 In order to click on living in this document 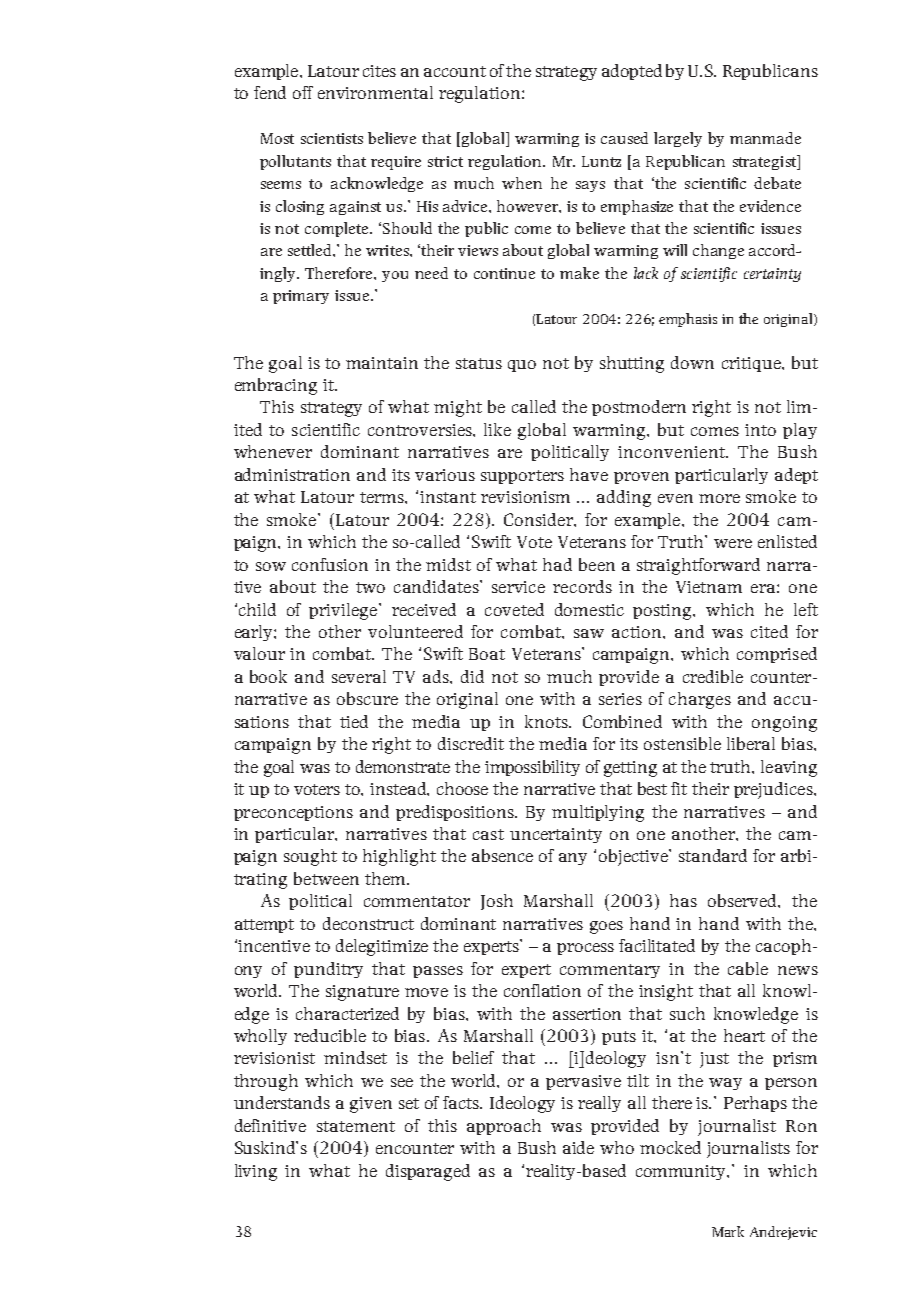, I will do `click(256, 1172)`.
